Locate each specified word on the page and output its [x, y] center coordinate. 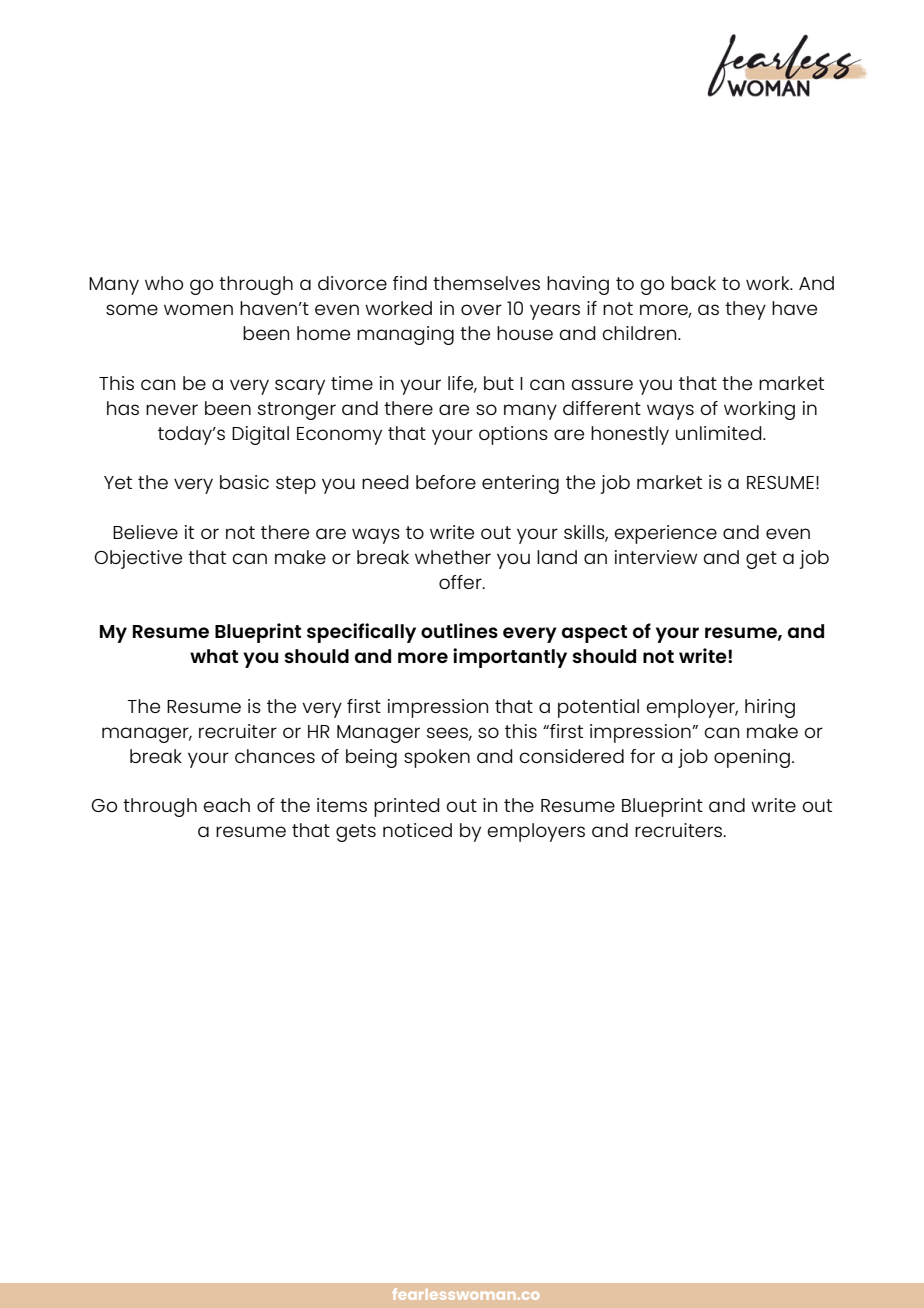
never [172, 409]
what [214, 656]
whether [453, 557]
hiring [770, 708]
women [198, 309]
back [693, 283]
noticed [417, 830]
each [226, 805]
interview [656, 557]
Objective [138, 559]
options [513, 435]
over [481, 309]
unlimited [720, 433]
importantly [510, 658]
